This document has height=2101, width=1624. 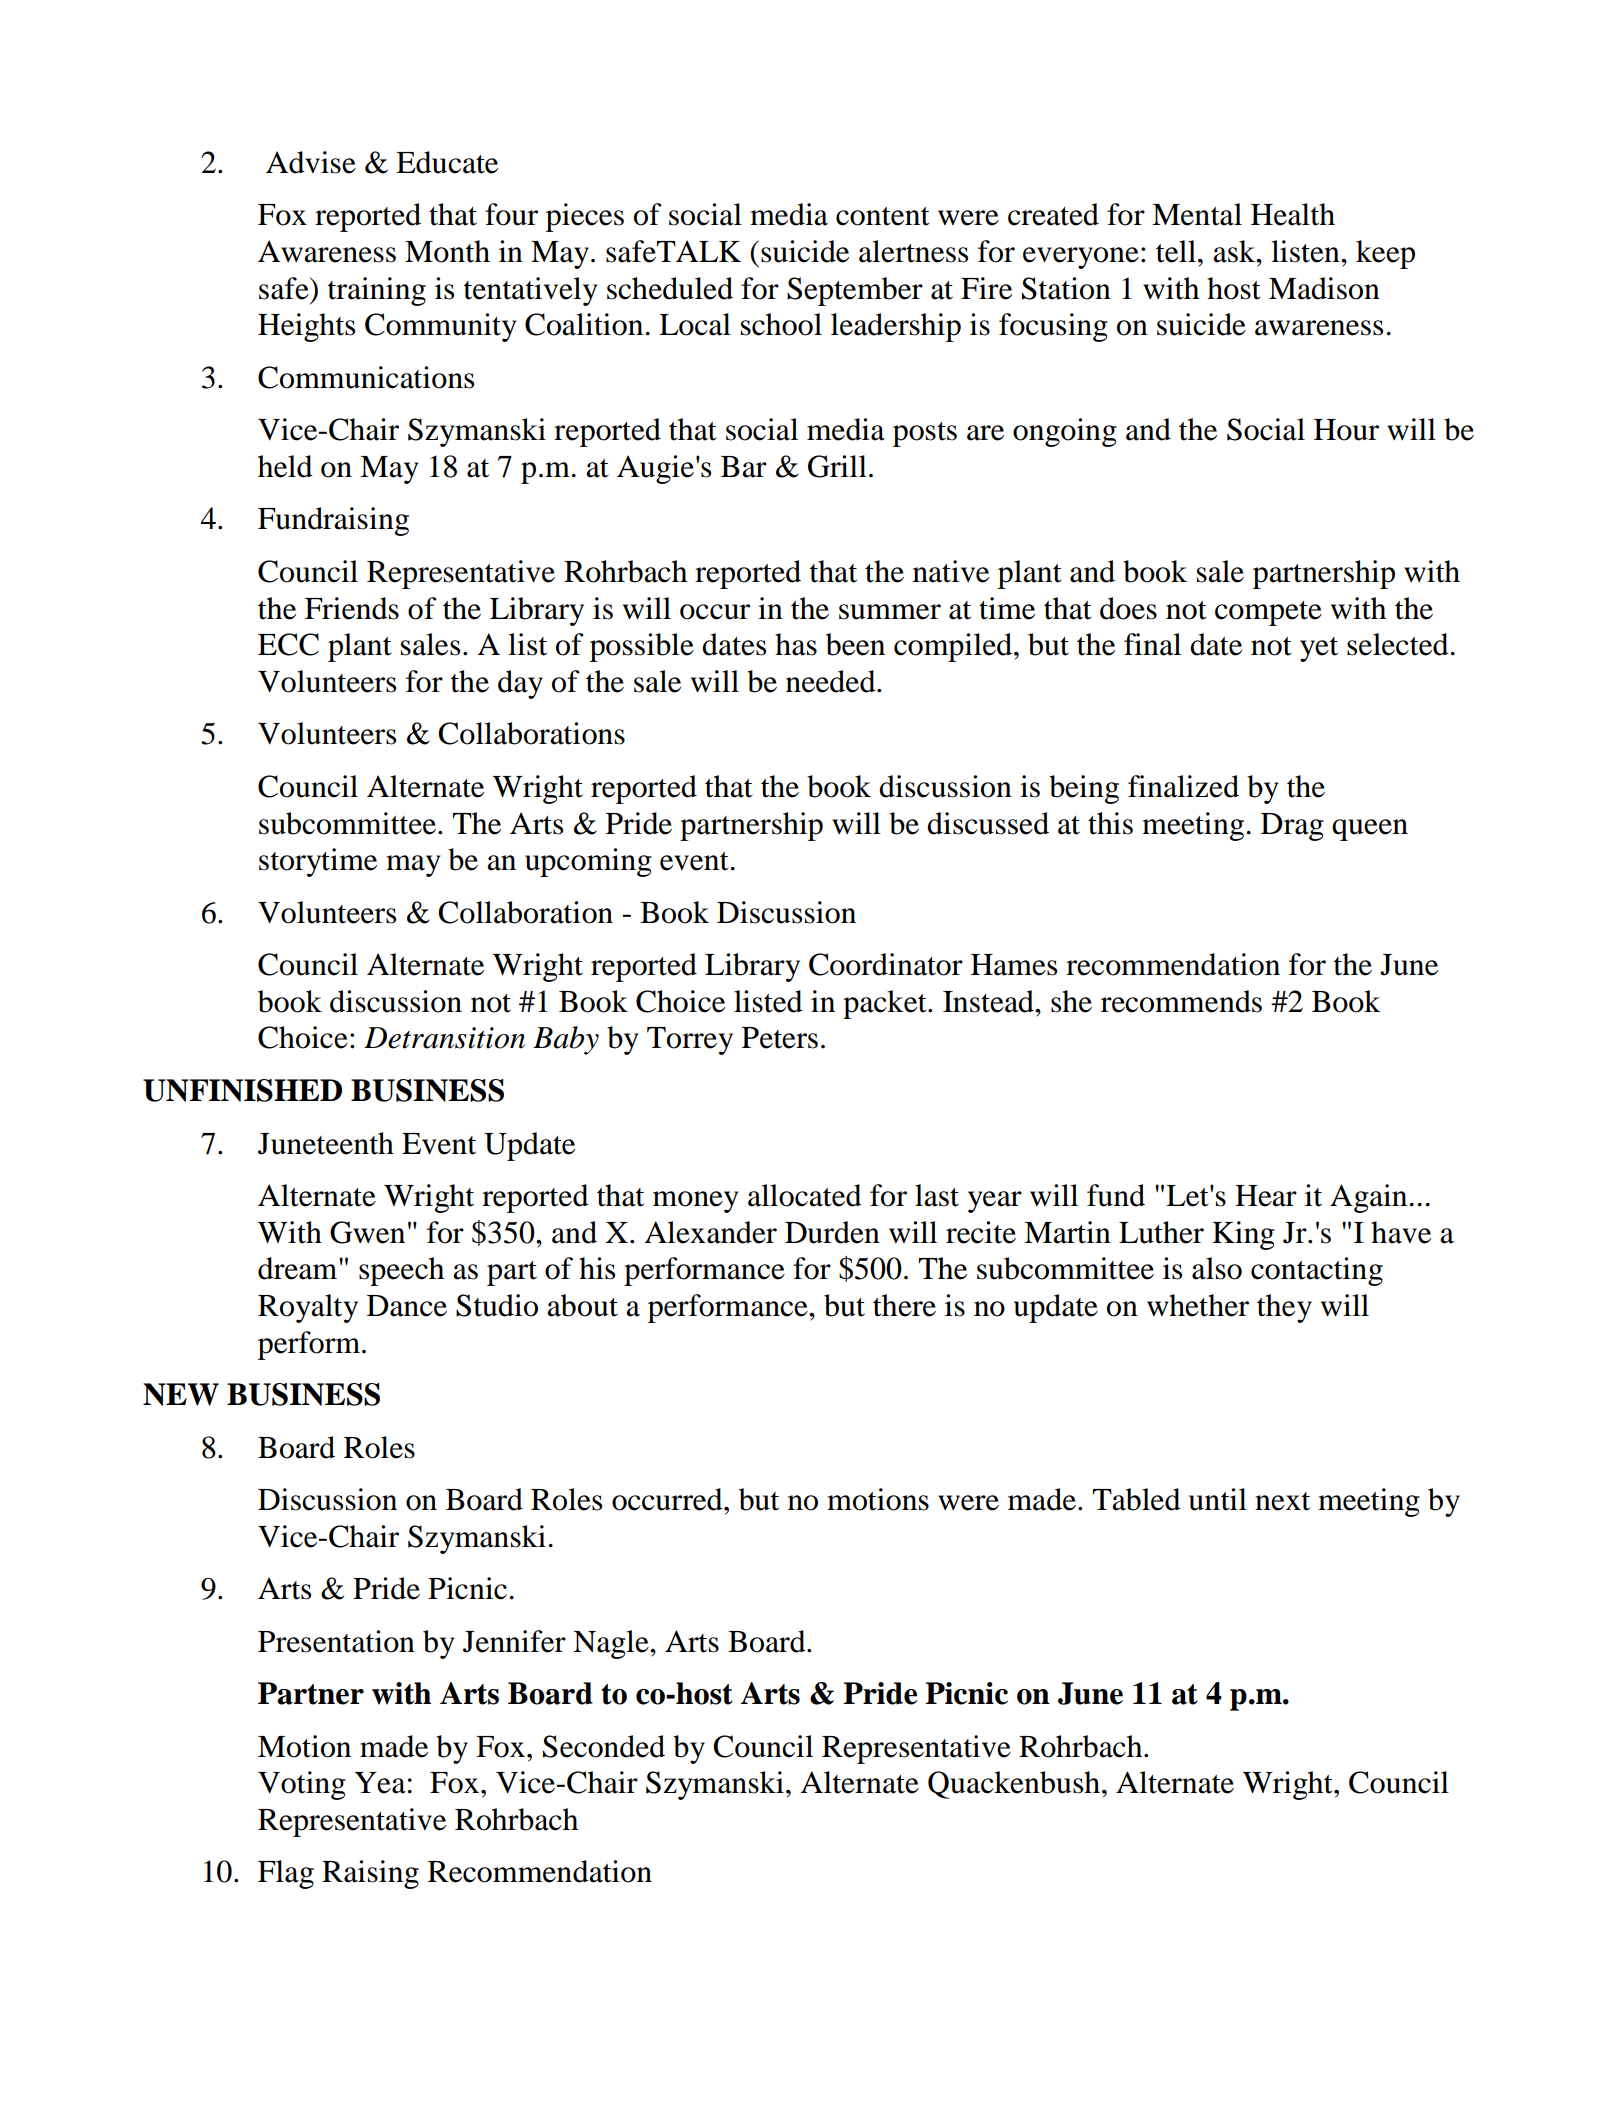 What do you see at coordinates (780, 1038) in the document?
I see `Peters` at bounding box center [780, 1038].
